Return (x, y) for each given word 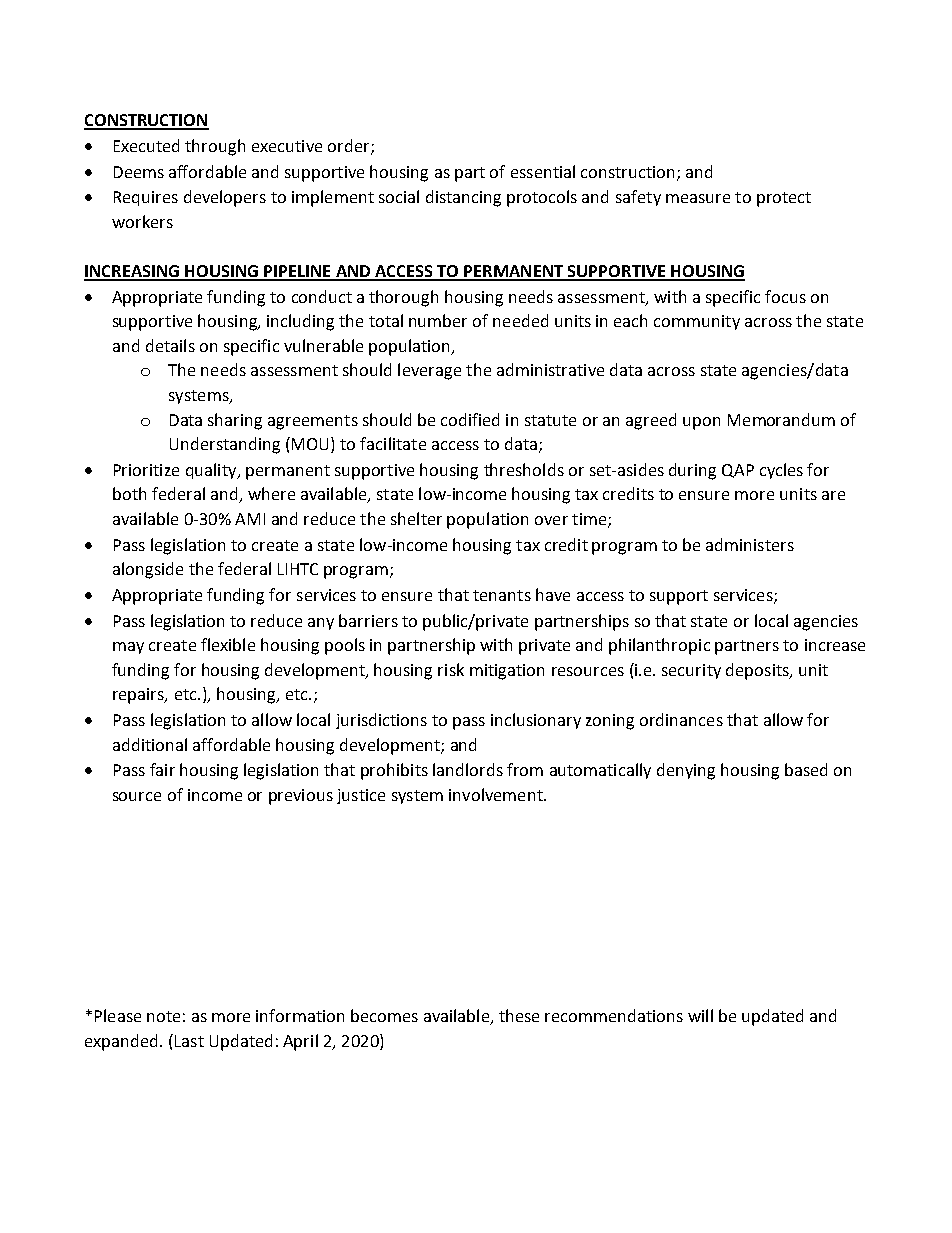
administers (750, 544)
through (215, 147)
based (806, 769)
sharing (235, 421)
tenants (502, 595)
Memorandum (781, 419)
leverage (429, 371)
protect (784, 199)
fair (162, 769)
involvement (497, 794)
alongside (148, 570)
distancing (463, 198)
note (163, 1016)
